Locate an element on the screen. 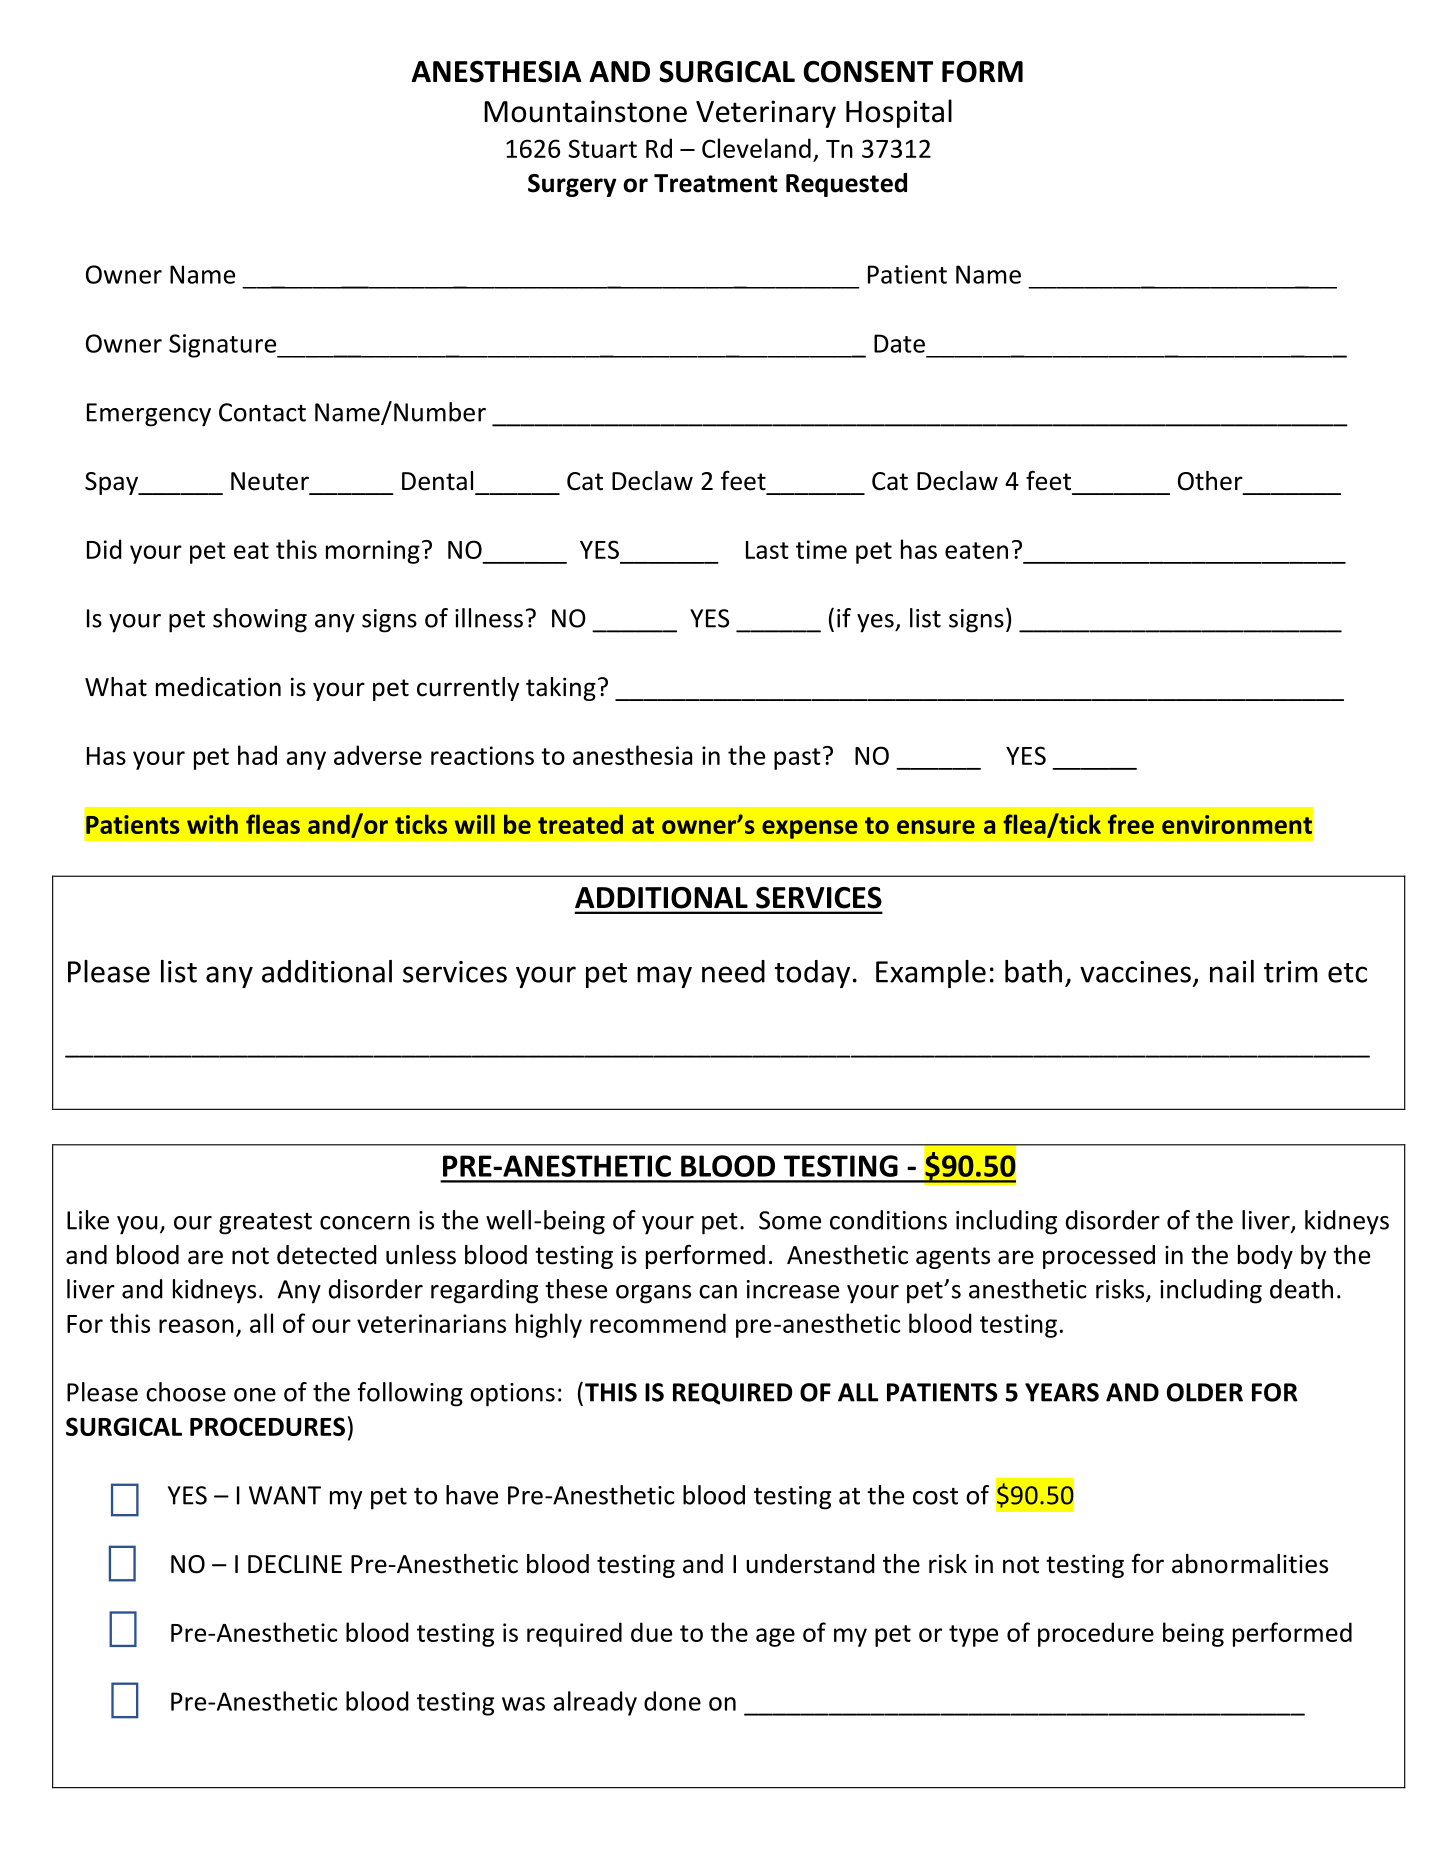 Image resolution: width=1436 pixels, height=1858 pixels. due is located at coordinates (651, 1632).
